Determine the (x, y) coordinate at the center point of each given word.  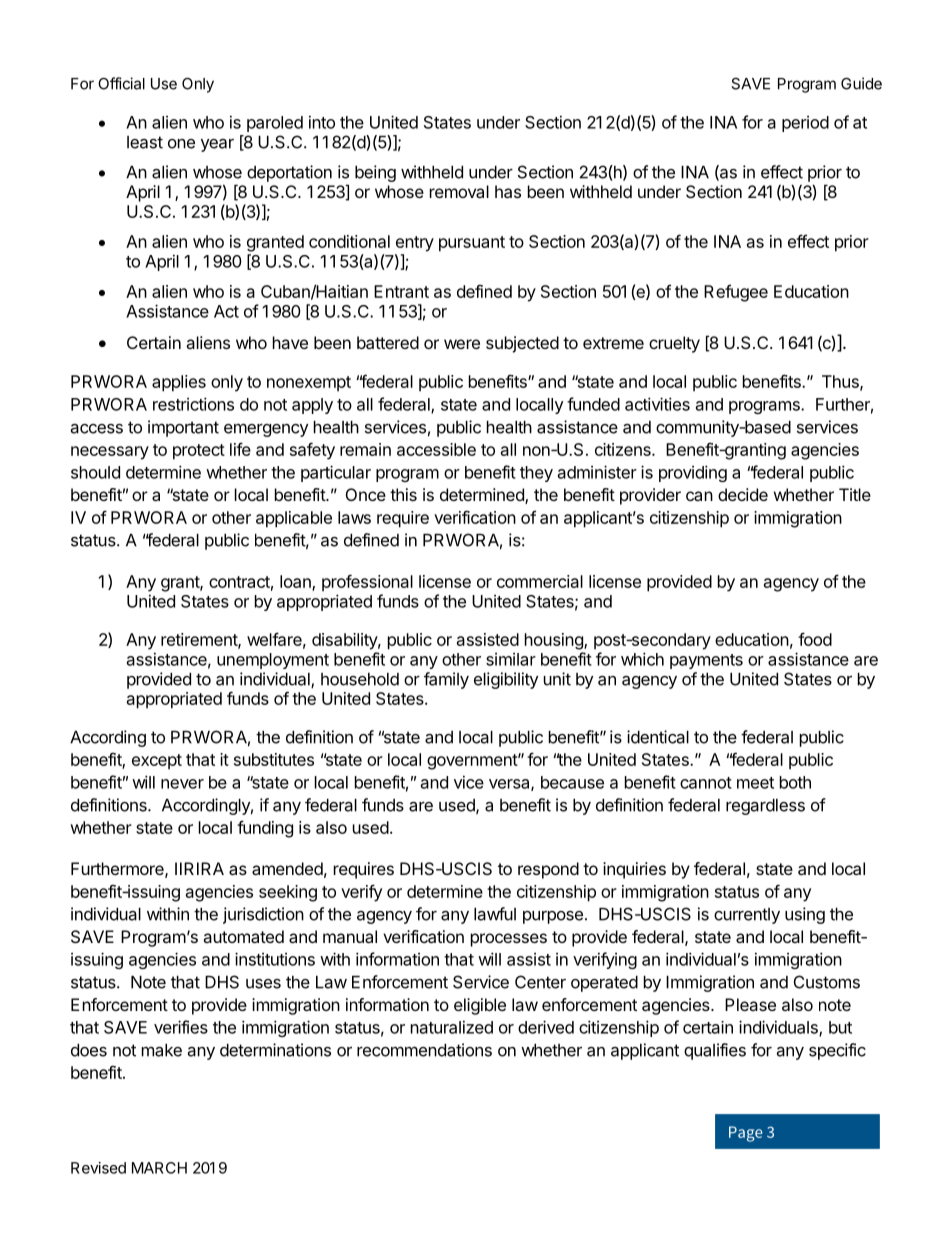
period (805, 124)
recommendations (424, 1050)
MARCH (159, 1168)
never (182, 784)
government (473, 762)
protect (199, 452)
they (536, 474)
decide (743, 494)
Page (746, 1134)
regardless (765, 807)
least (145, 142)
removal (459, 191)
